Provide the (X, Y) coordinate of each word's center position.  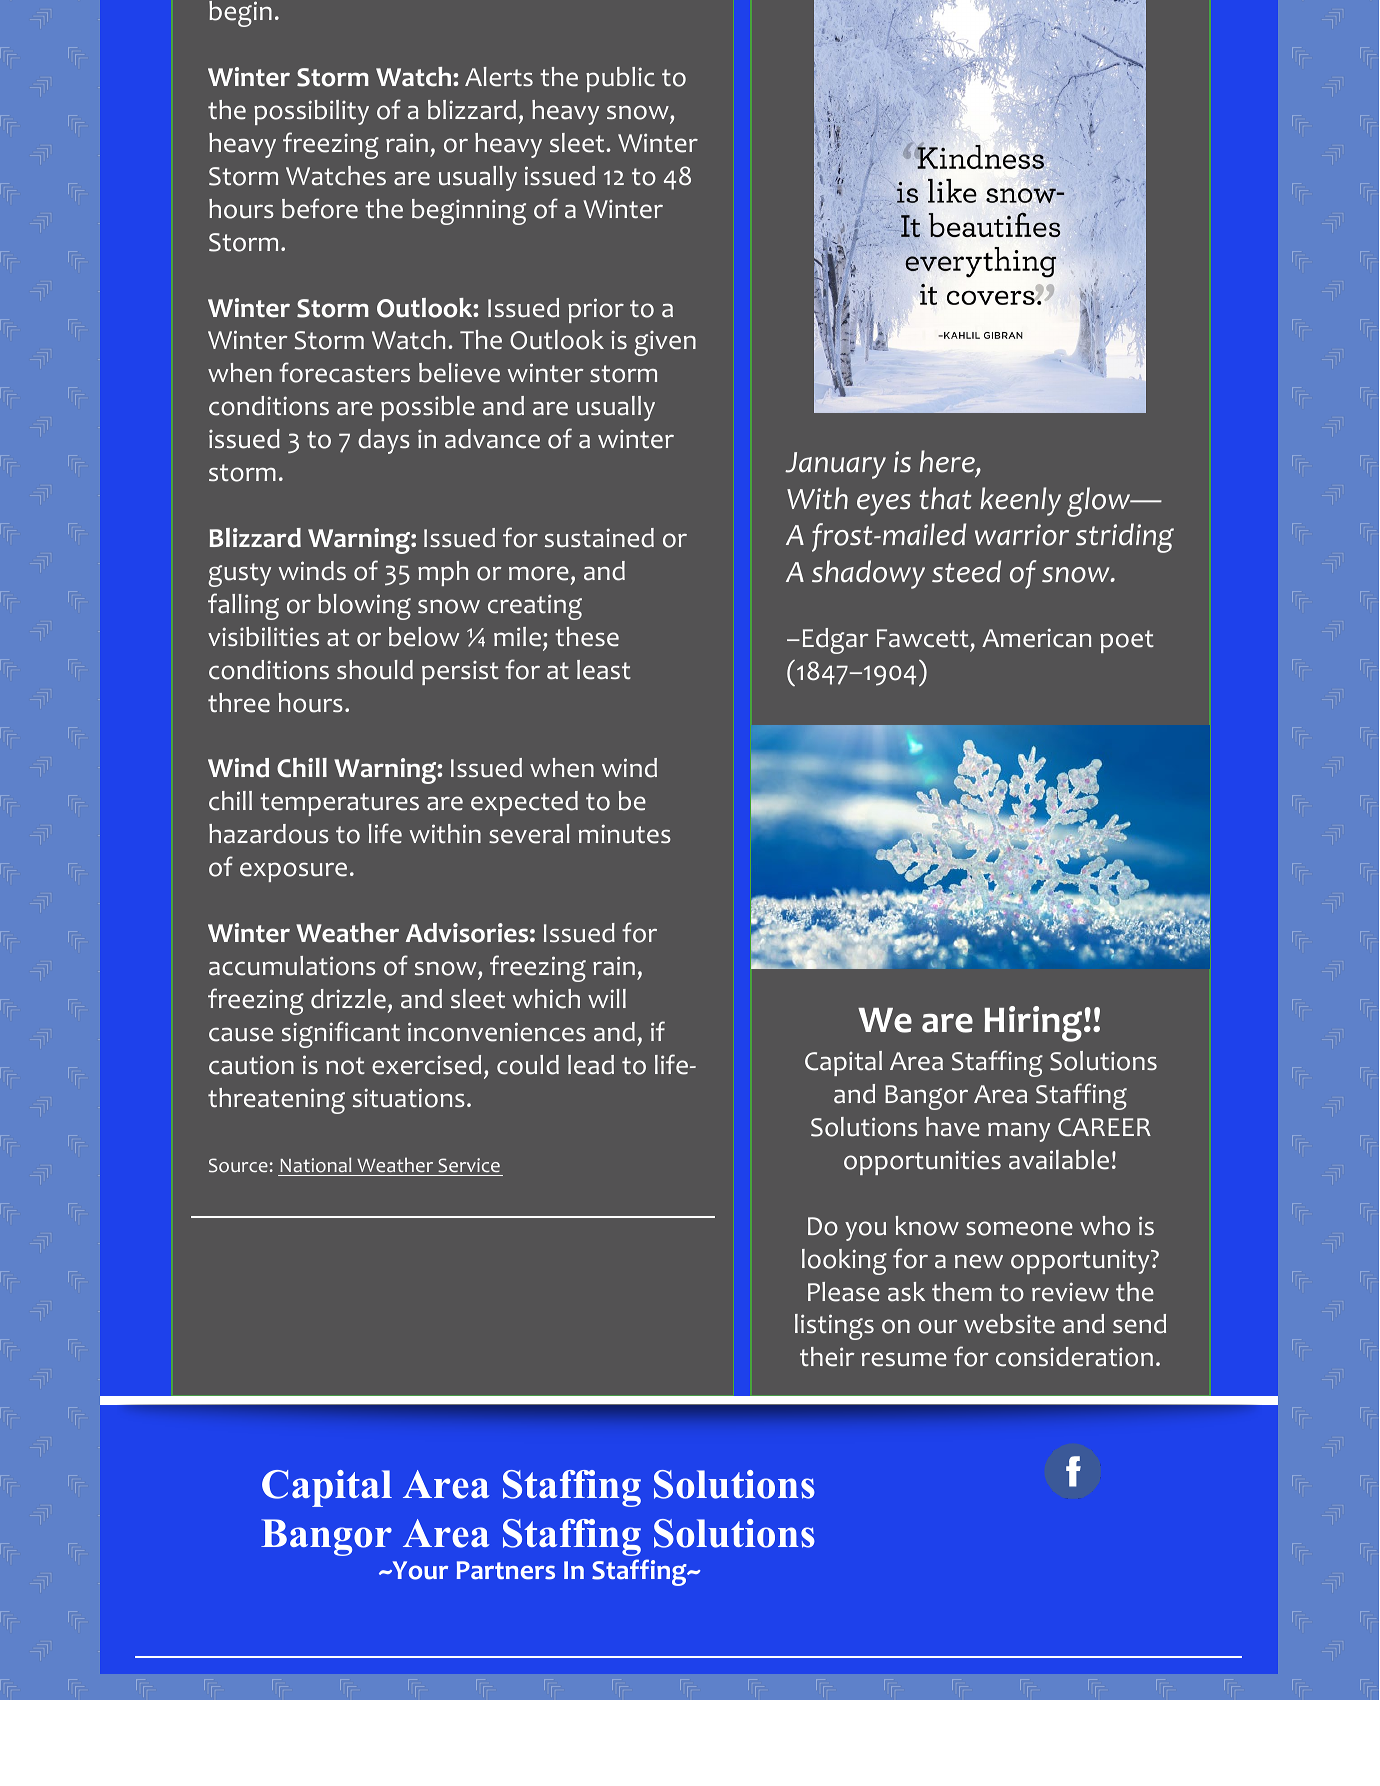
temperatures (339, 804)
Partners (506, 1570)
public (620, 79)
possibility (311, 112)
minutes (625, 834)
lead (591, 1065)
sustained (599, 538)
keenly (1020, 501)
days (384, 441)
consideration (1074, 1357)
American (1036, 638)
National (316, 1166)
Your (419, 1570)
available (1059, 1160)
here (948, 463)
